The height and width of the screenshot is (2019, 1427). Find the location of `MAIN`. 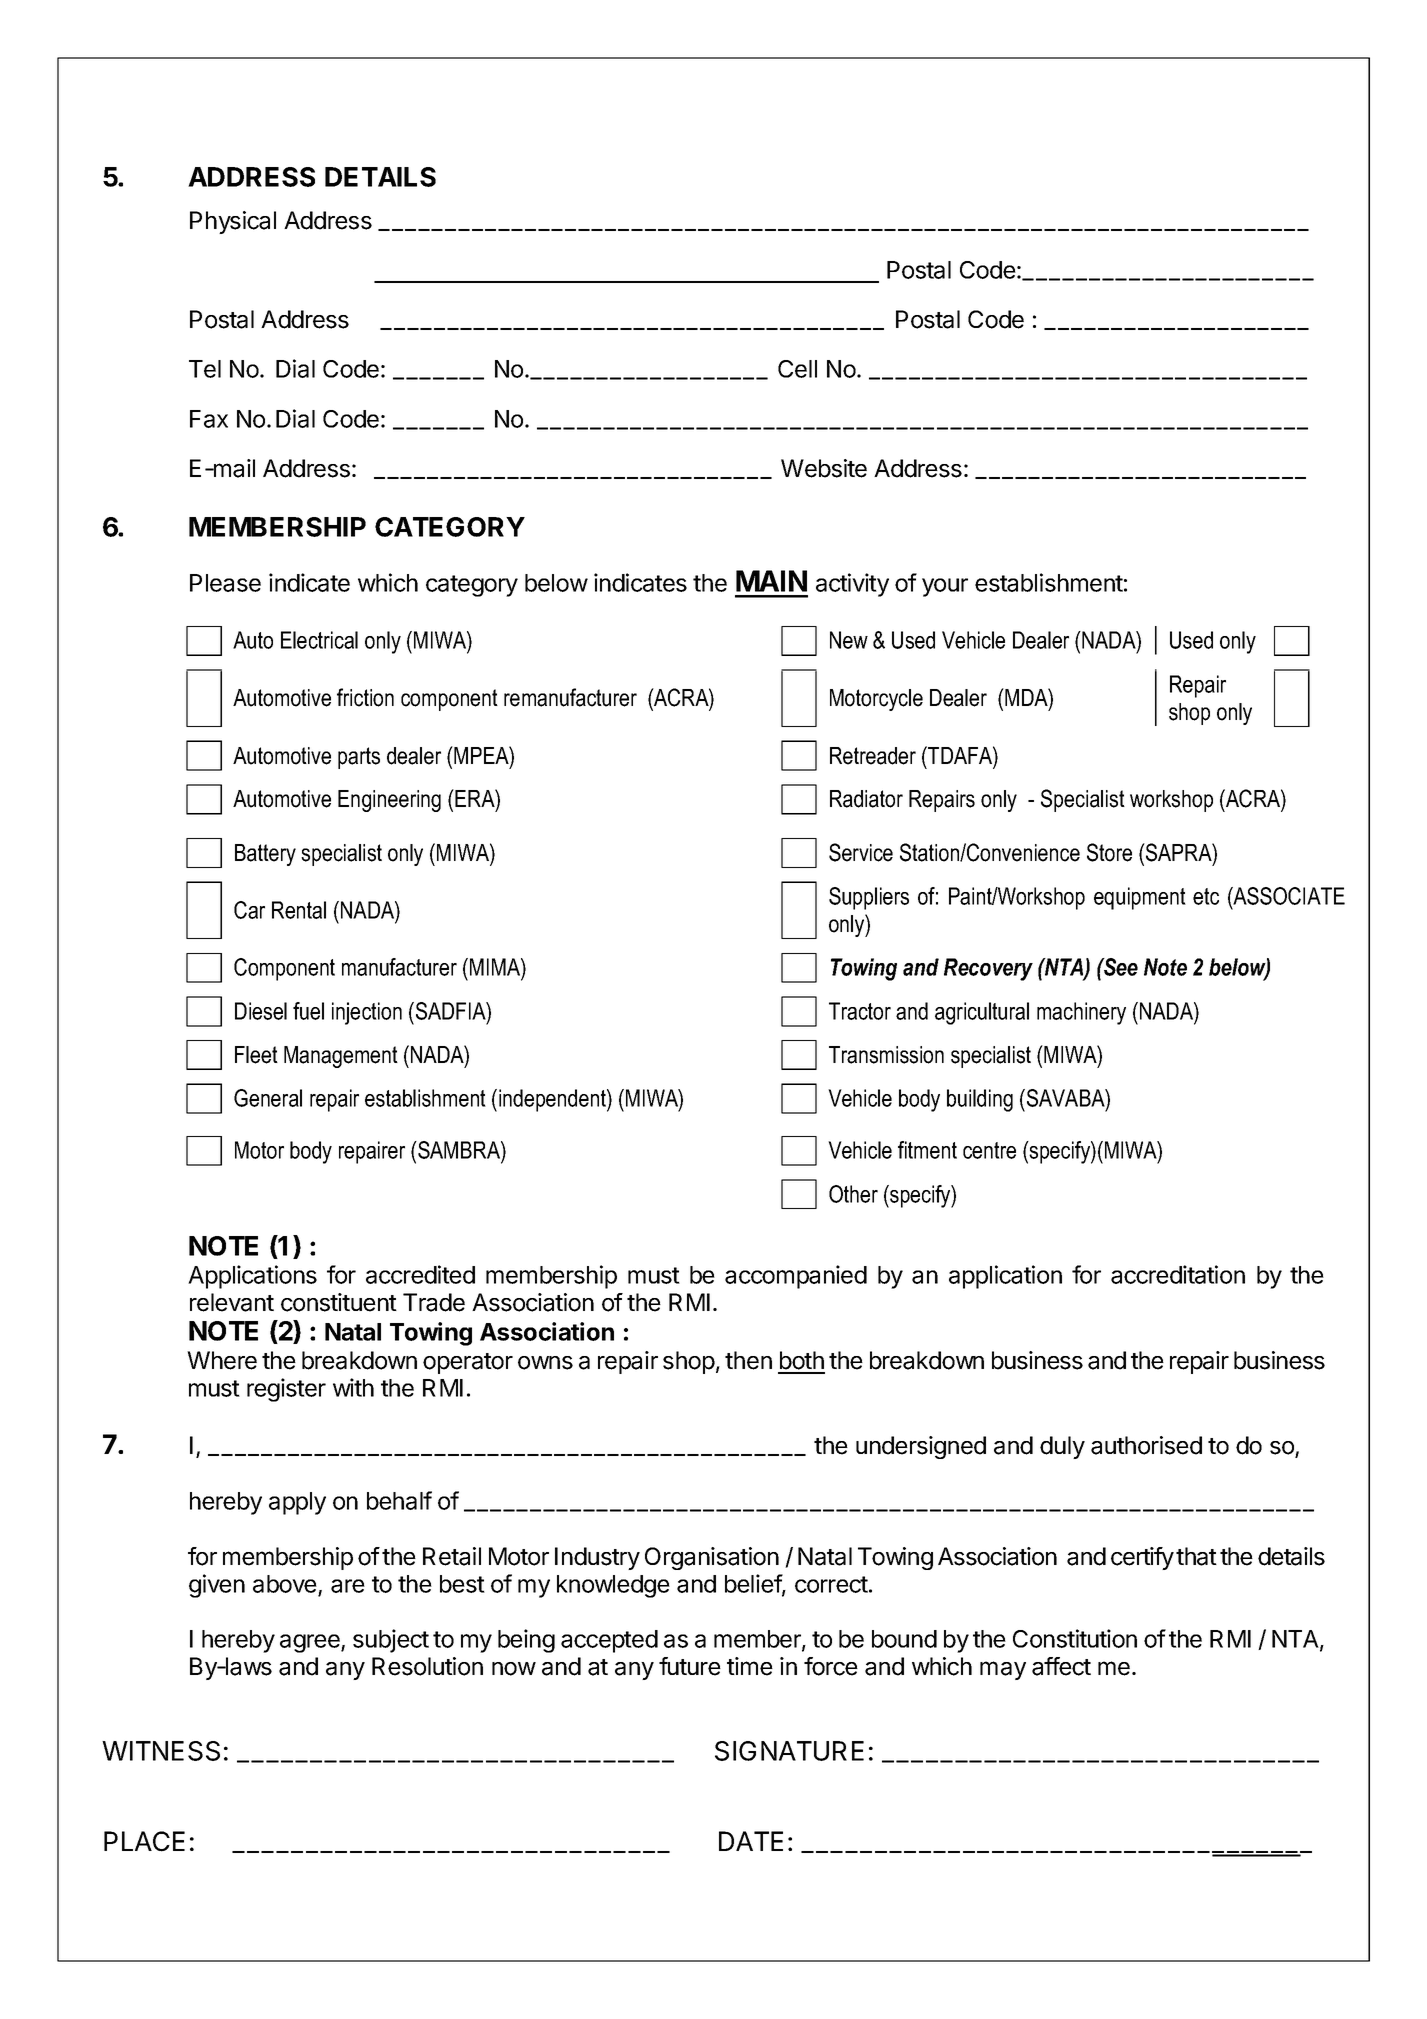

MAIN is located at coordinates (771, 581).
